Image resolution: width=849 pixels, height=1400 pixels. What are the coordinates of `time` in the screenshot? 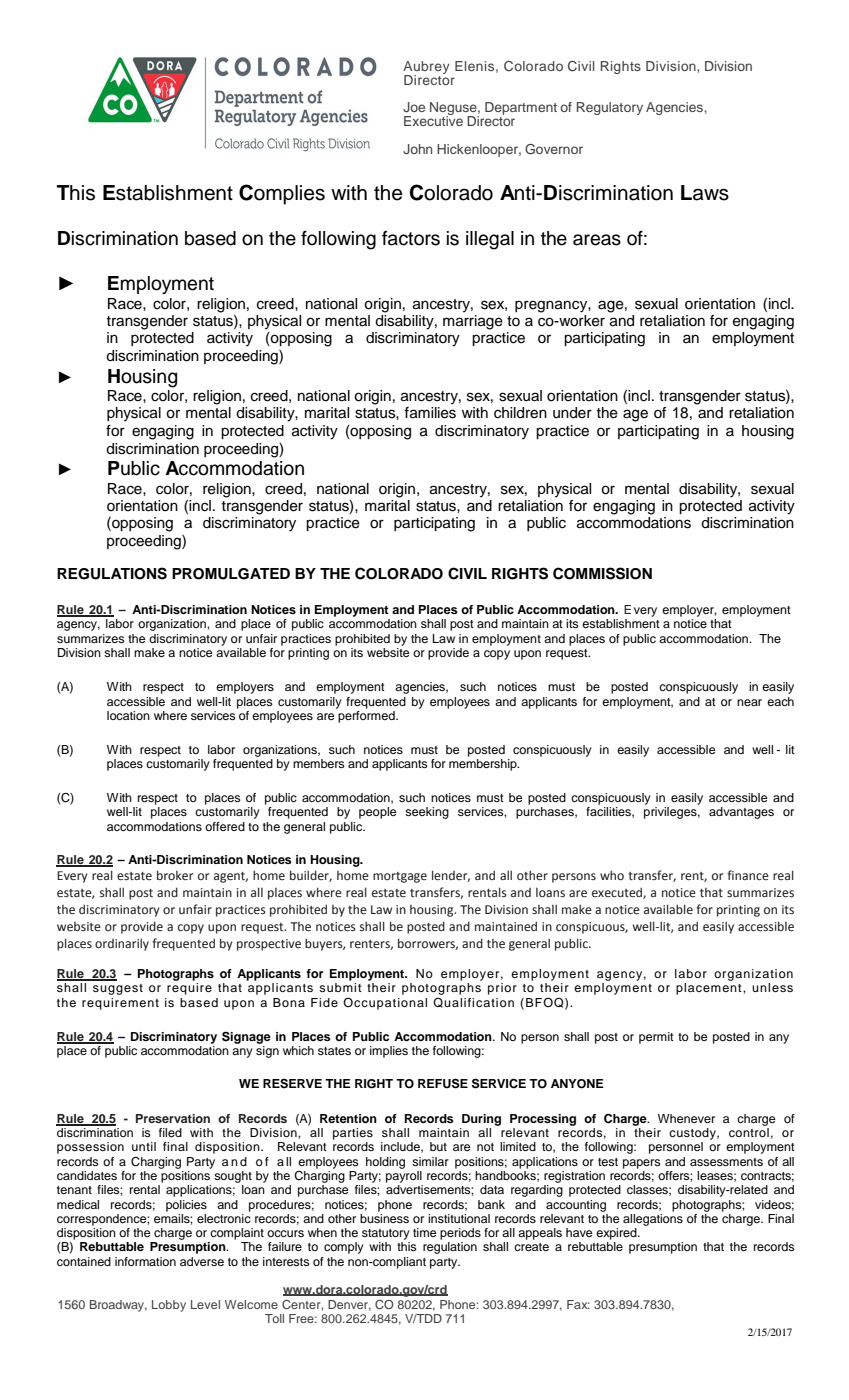 It's located at (424, 1232).
